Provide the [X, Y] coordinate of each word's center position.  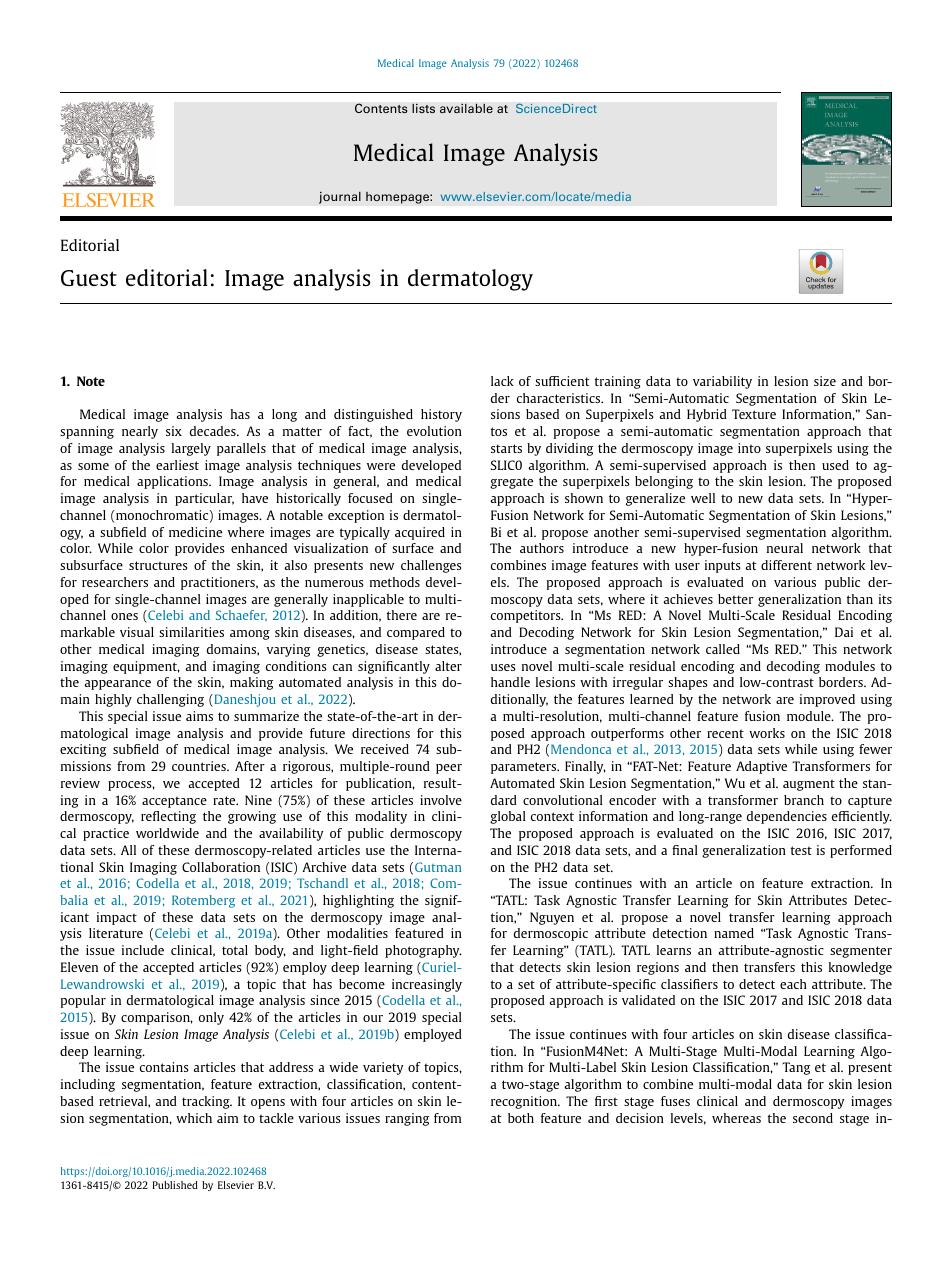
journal [340, 197]
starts [506, 448]
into [749, 448]
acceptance [174, 802]
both [521, 1118]
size [825, 381]
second [813, 1118]
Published [175, 1185]
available [466, 108]
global [508, 817]
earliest [177, 465]
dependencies [787, 817]
